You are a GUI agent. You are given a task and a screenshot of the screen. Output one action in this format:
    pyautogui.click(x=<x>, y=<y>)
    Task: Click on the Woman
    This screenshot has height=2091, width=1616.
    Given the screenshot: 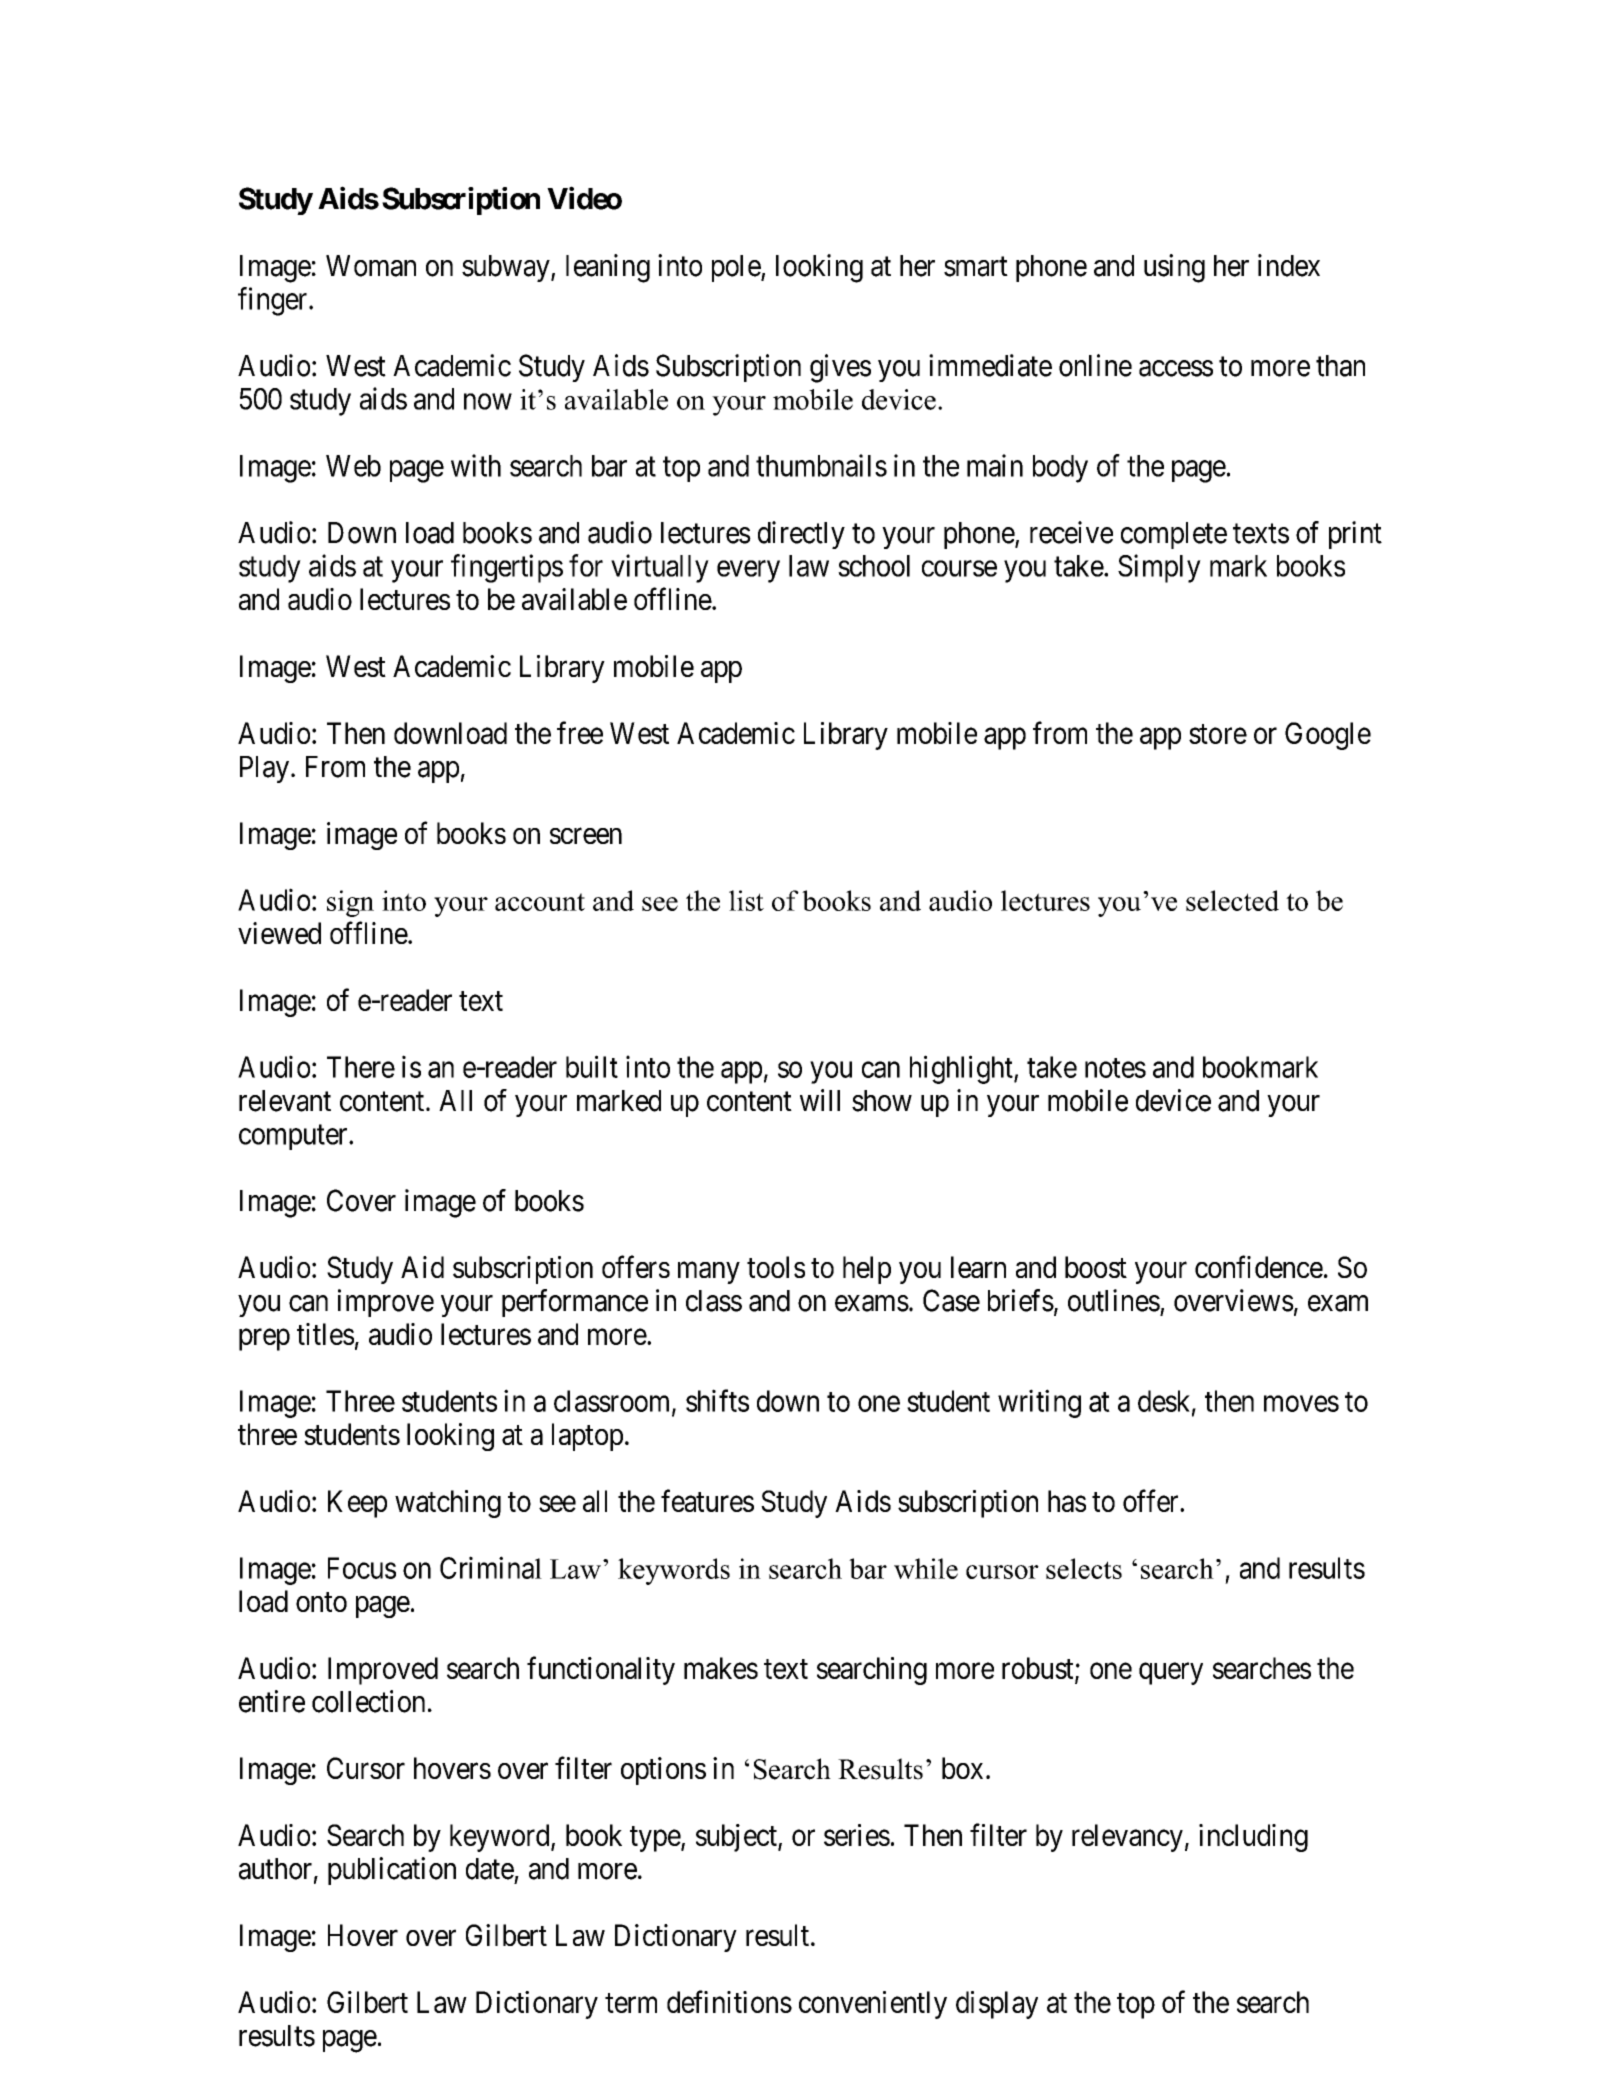 What is the action you would take?
    pyautogui.click(x=371, y=266)
